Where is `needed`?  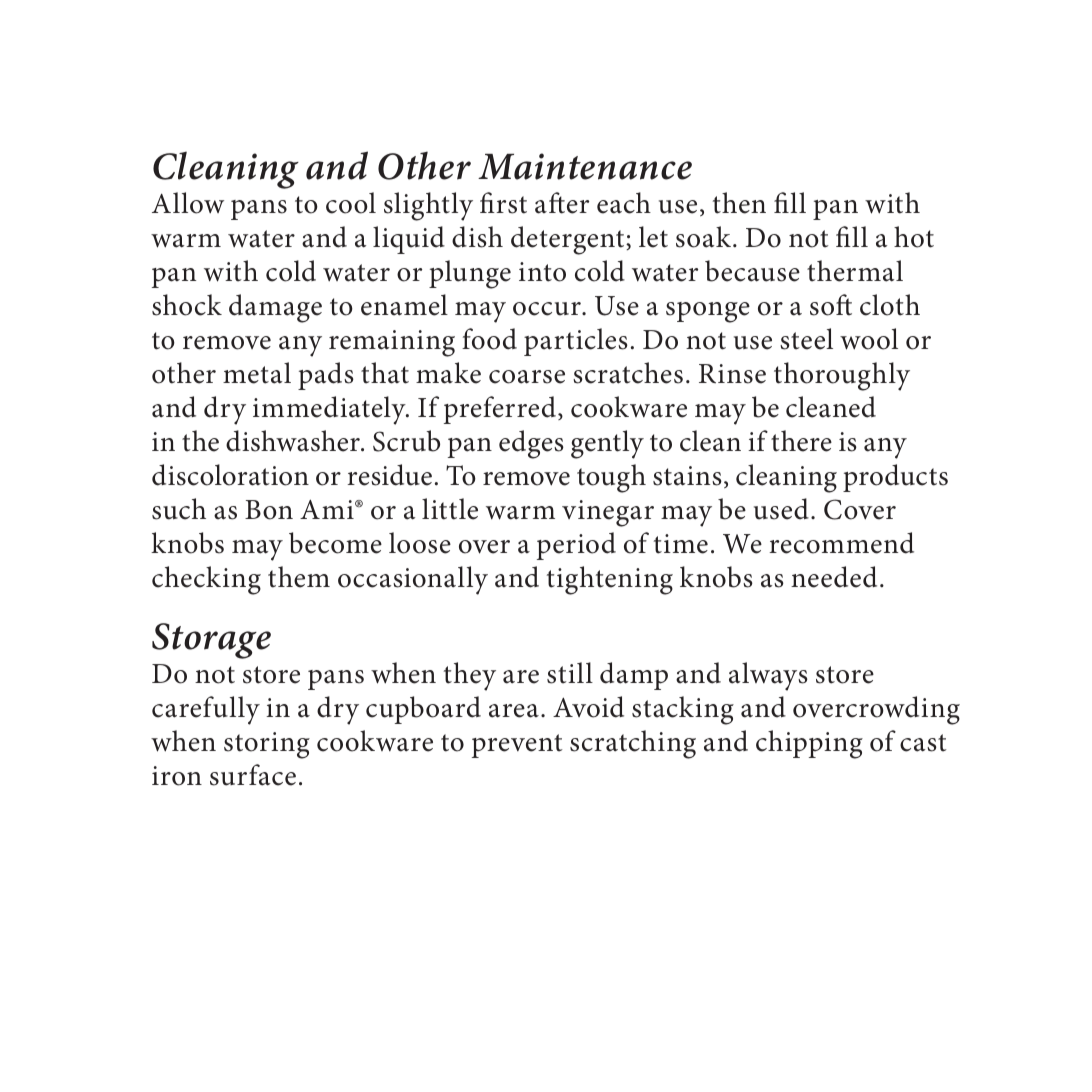
needed is located at coordinates (834, 577).
